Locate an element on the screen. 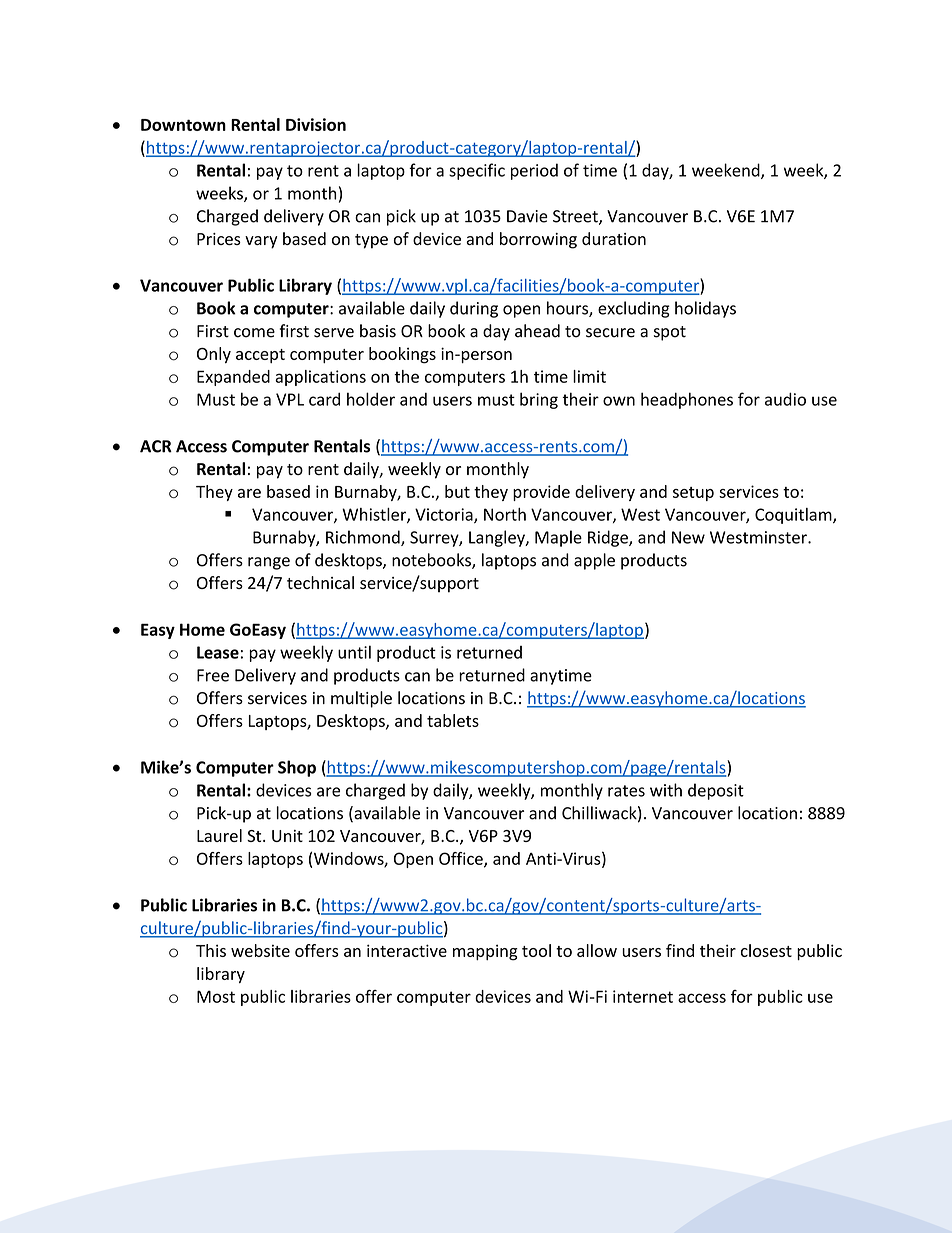 The image size is (952, 1233). headphones is located at coordinates (687, 400).
